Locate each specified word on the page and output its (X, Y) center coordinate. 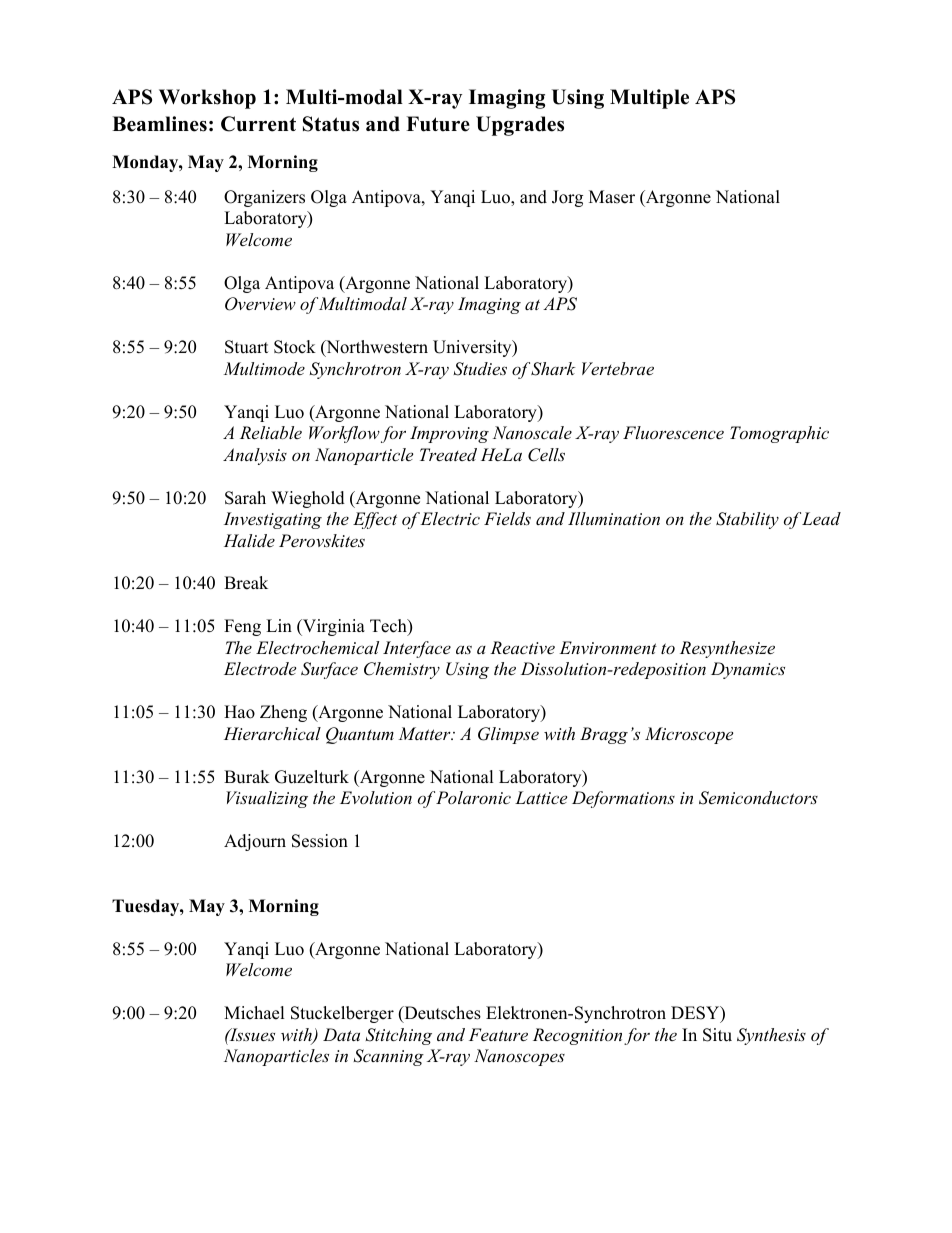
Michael (254, 1013)
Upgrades (520, 126)
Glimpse (508, 735)
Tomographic (779, 434)
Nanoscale (532, 432)
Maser (612, 197)
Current (258, 124)
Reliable (271, 432)
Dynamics (748, 670)
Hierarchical (272, 733)
